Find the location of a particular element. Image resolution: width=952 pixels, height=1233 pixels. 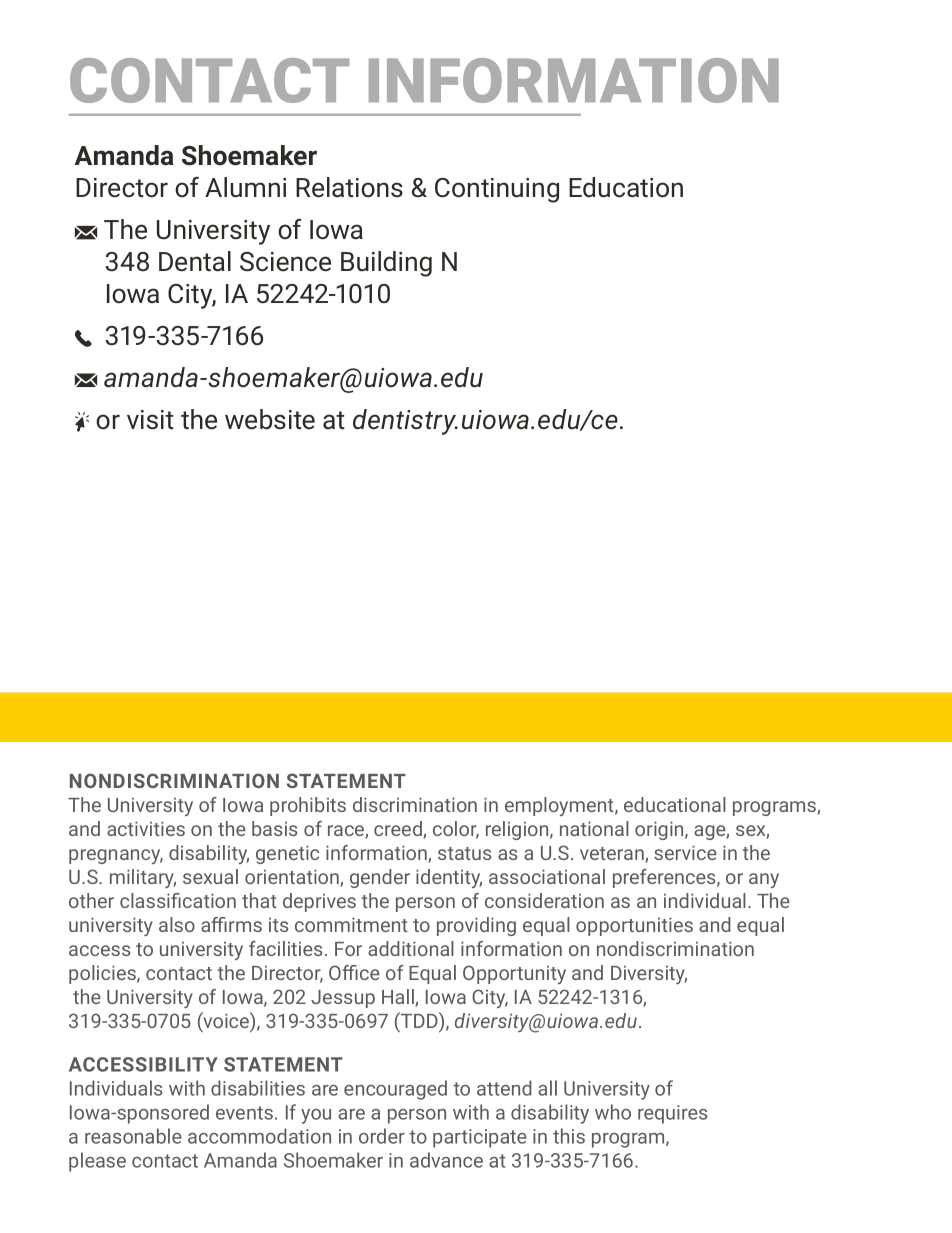

requires is located at coordinates (672, 1114).
